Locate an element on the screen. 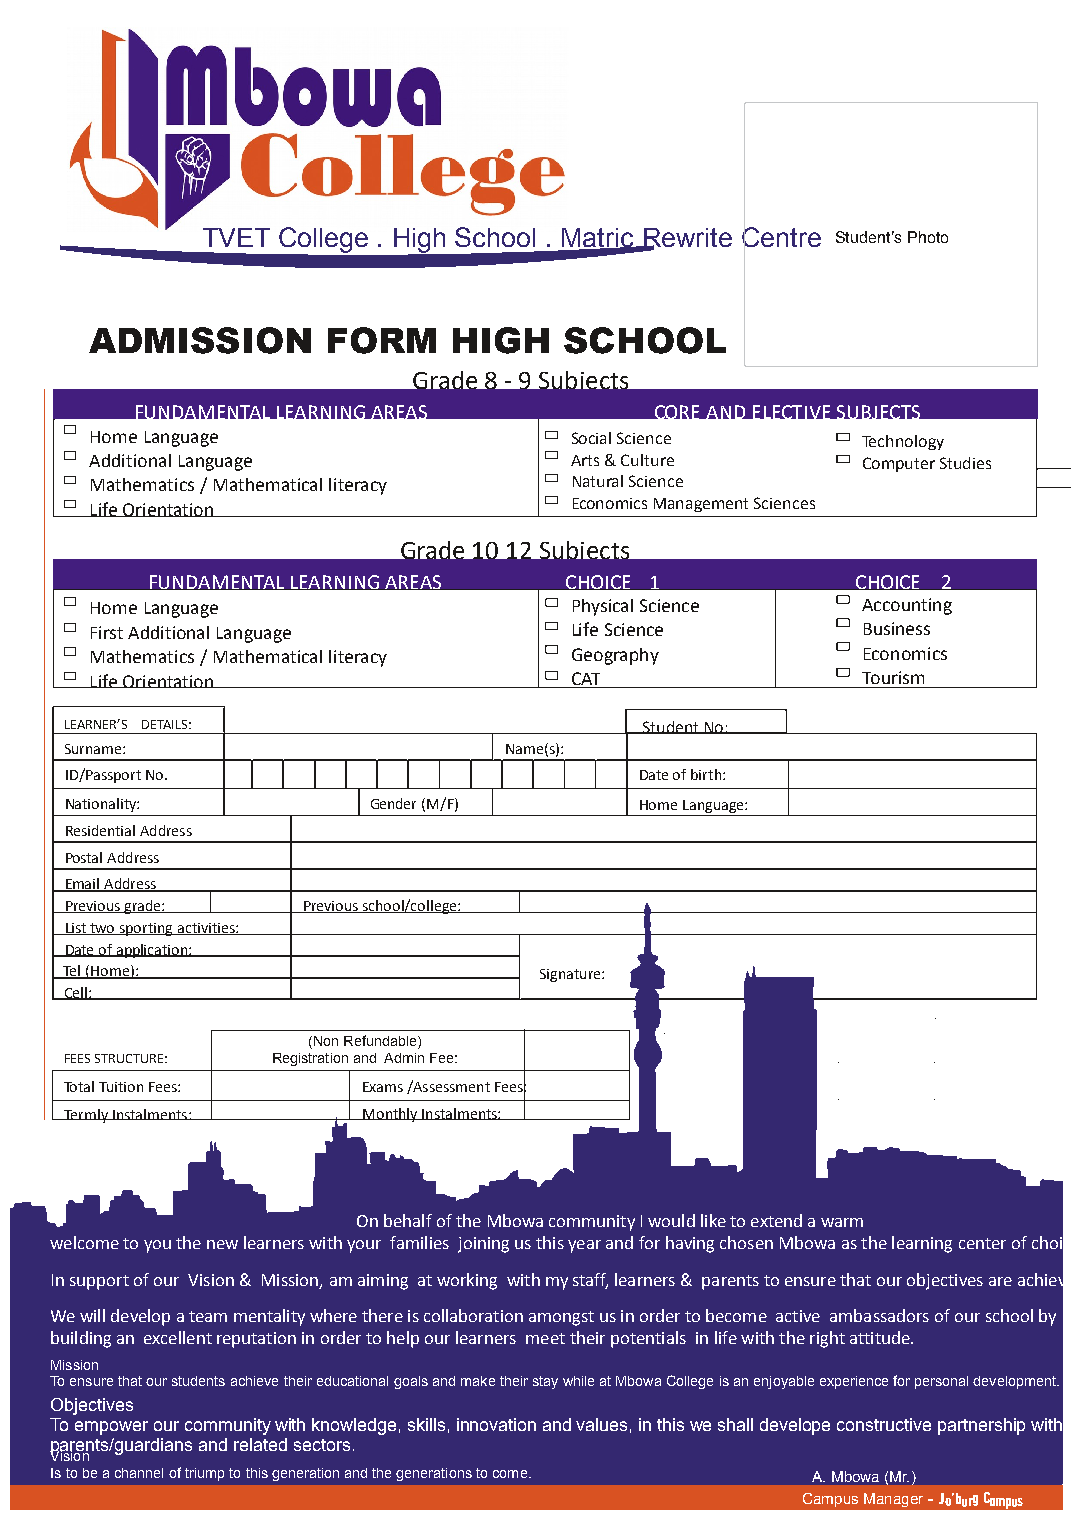 The height and width of the screenshot is (1515, 1071). Photo is located at coordinates (928, 237).
